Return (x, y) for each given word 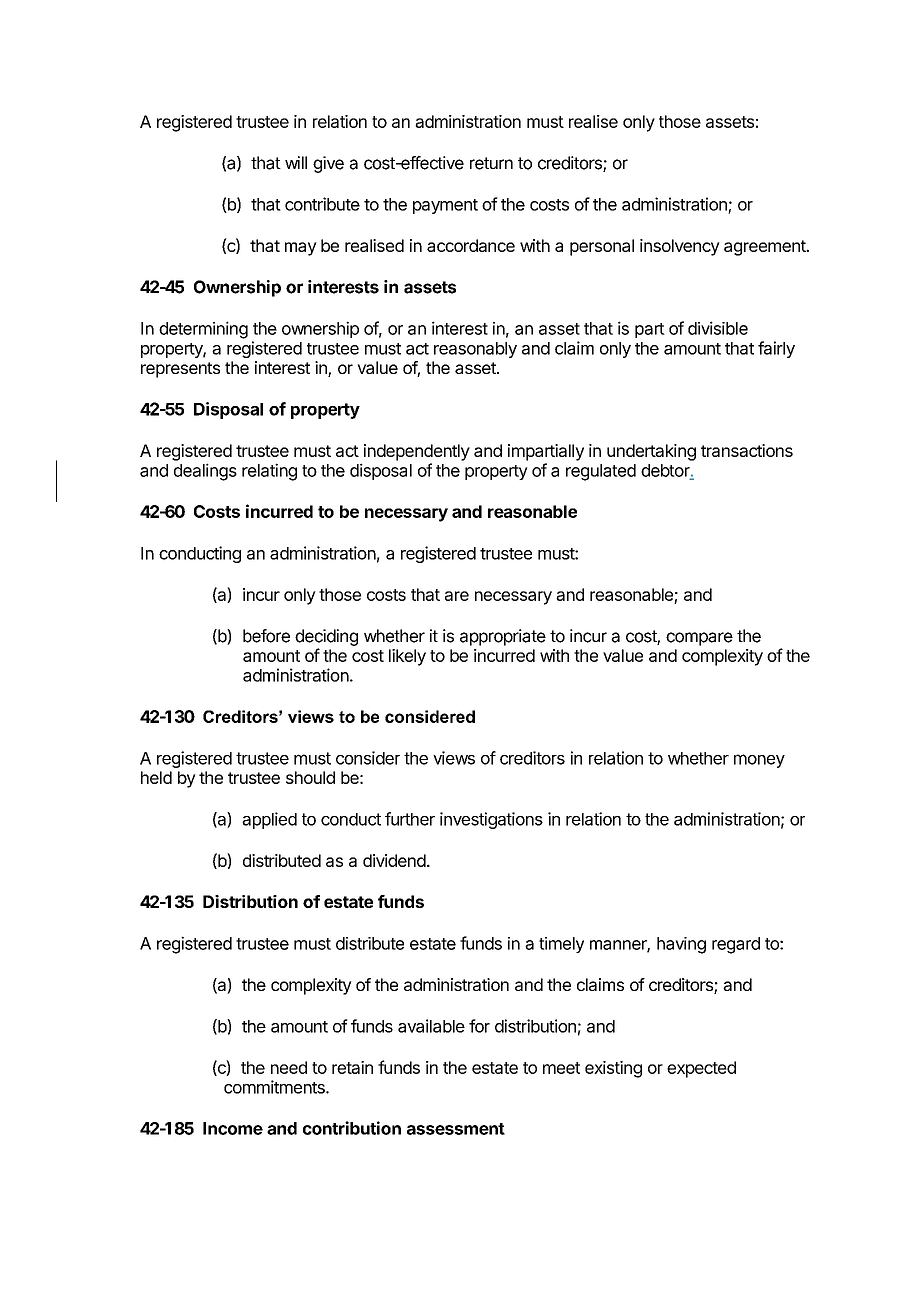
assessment (456, 1129)
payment (445, 206)
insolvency (680, 247)
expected (701, 1069)
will (296, 162)
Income (233, 1128)
